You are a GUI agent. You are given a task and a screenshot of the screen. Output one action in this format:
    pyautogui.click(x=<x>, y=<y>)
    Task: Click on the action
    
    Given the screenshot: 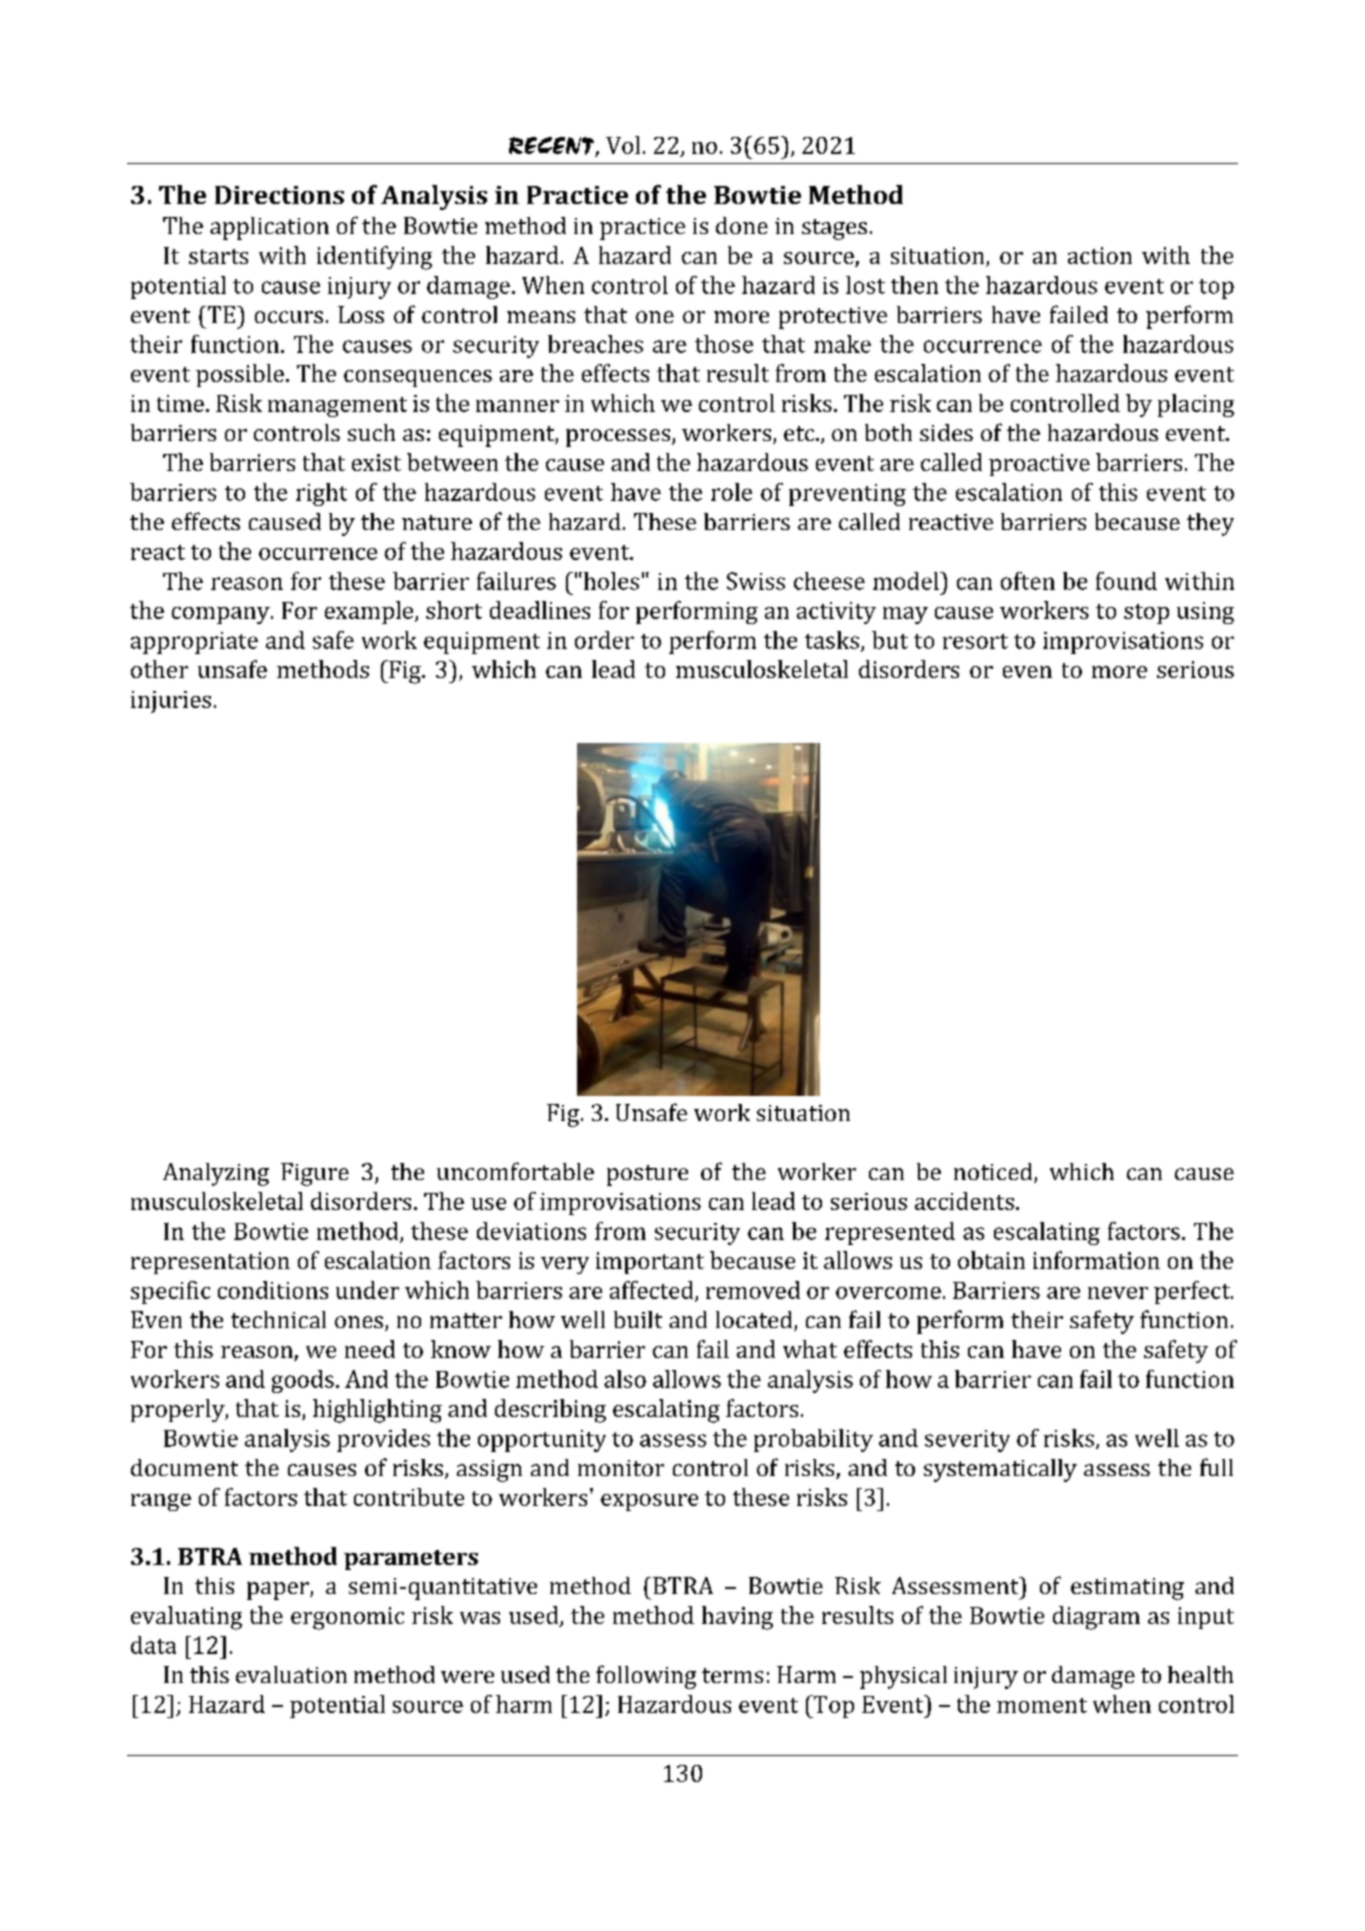 What is the action you would take?
    pyautogui.click(x=1100, y=255)
